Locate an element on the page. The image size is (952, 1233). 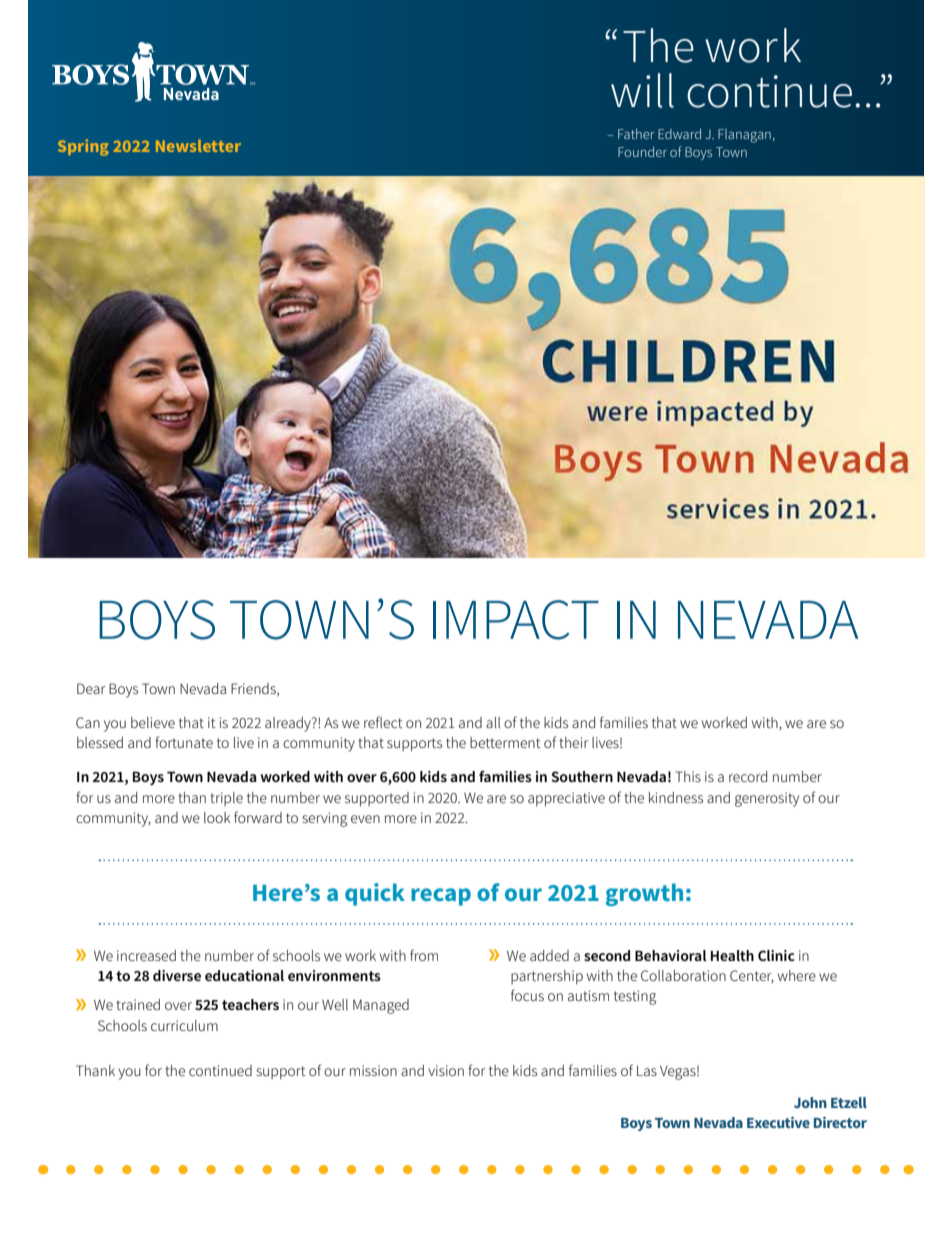
Father is located at coordinates (636, 133).
